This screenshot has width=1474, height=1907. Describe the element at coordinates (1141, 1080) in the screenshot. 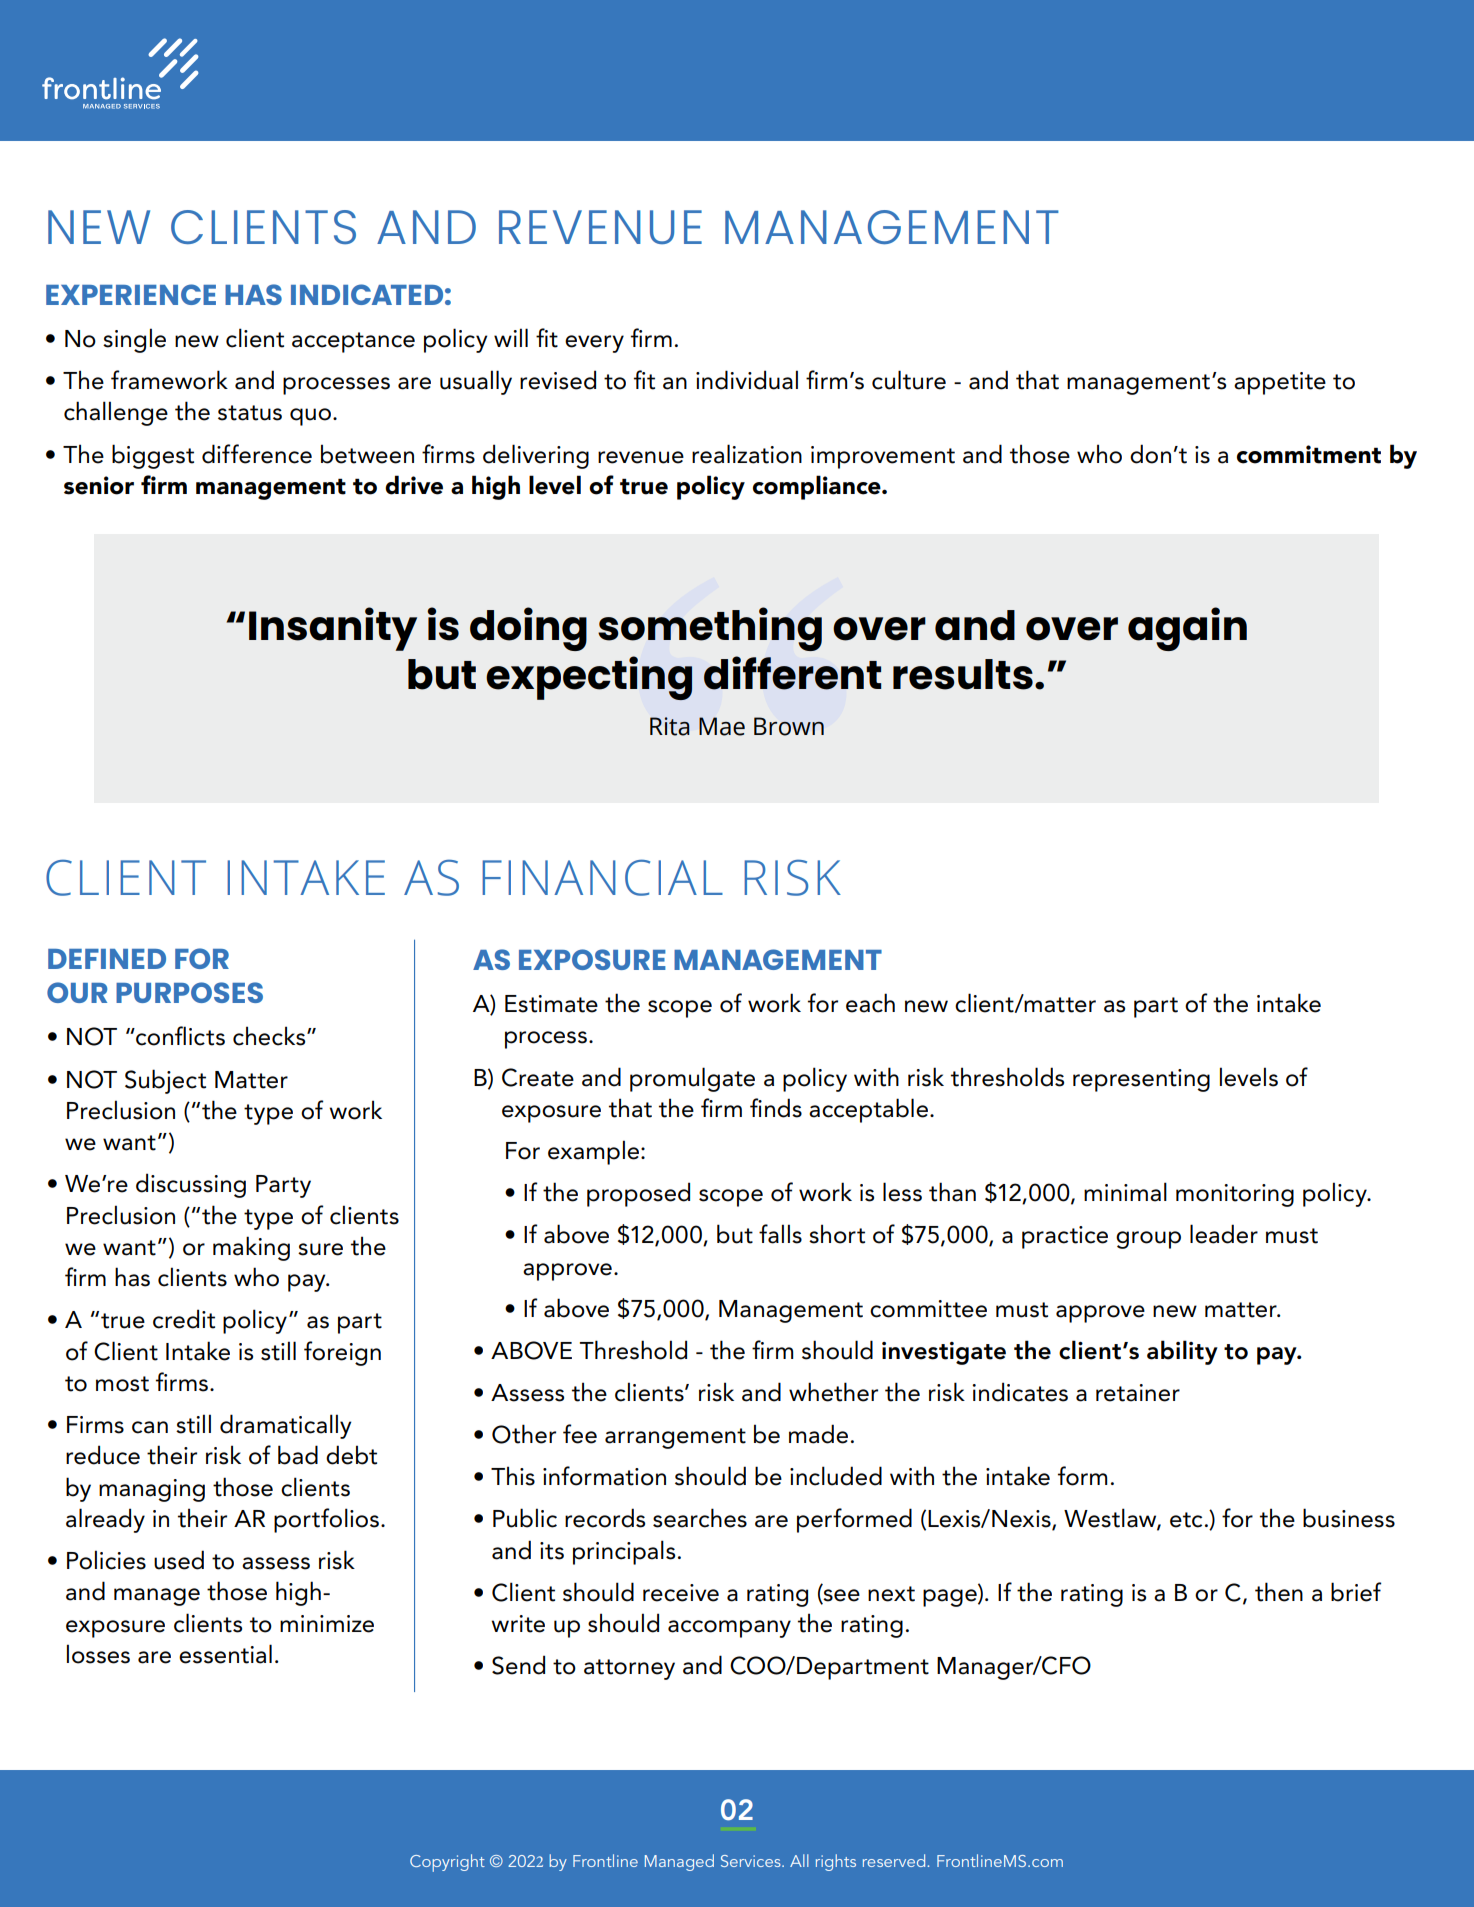

I see `representing` at that location.
